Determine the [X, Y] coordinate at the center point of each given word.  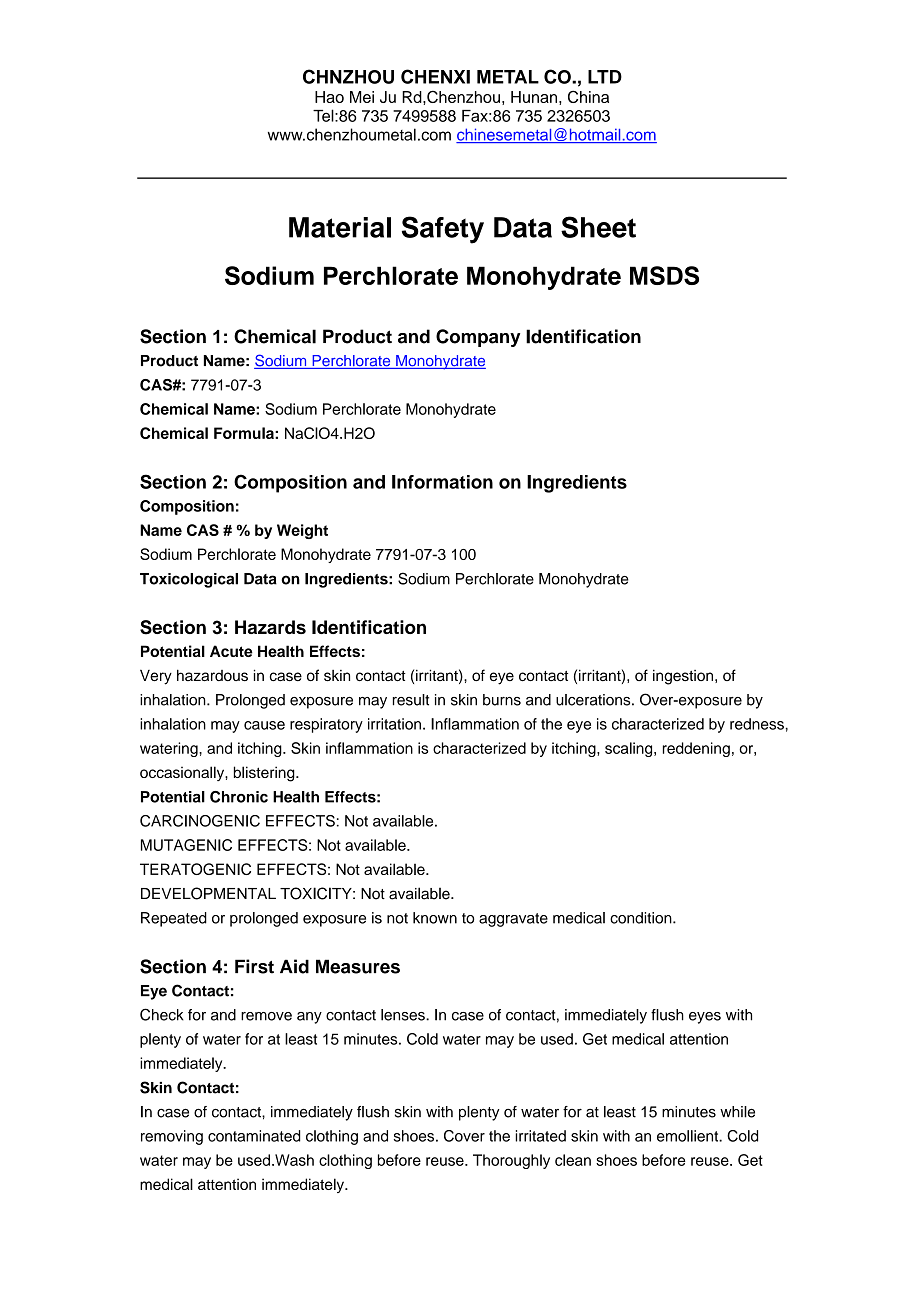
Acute [231, 651]
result [411, 700]
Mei [362, 97]
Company [478, 338]
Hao [329, 97]
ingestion [684, 677]
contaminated [254, 1136]
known [435, 918]
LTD [605, 77]
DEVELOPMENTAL [208, 893]
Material [340, 227]
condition [642, 918]
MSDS [664, 275]
